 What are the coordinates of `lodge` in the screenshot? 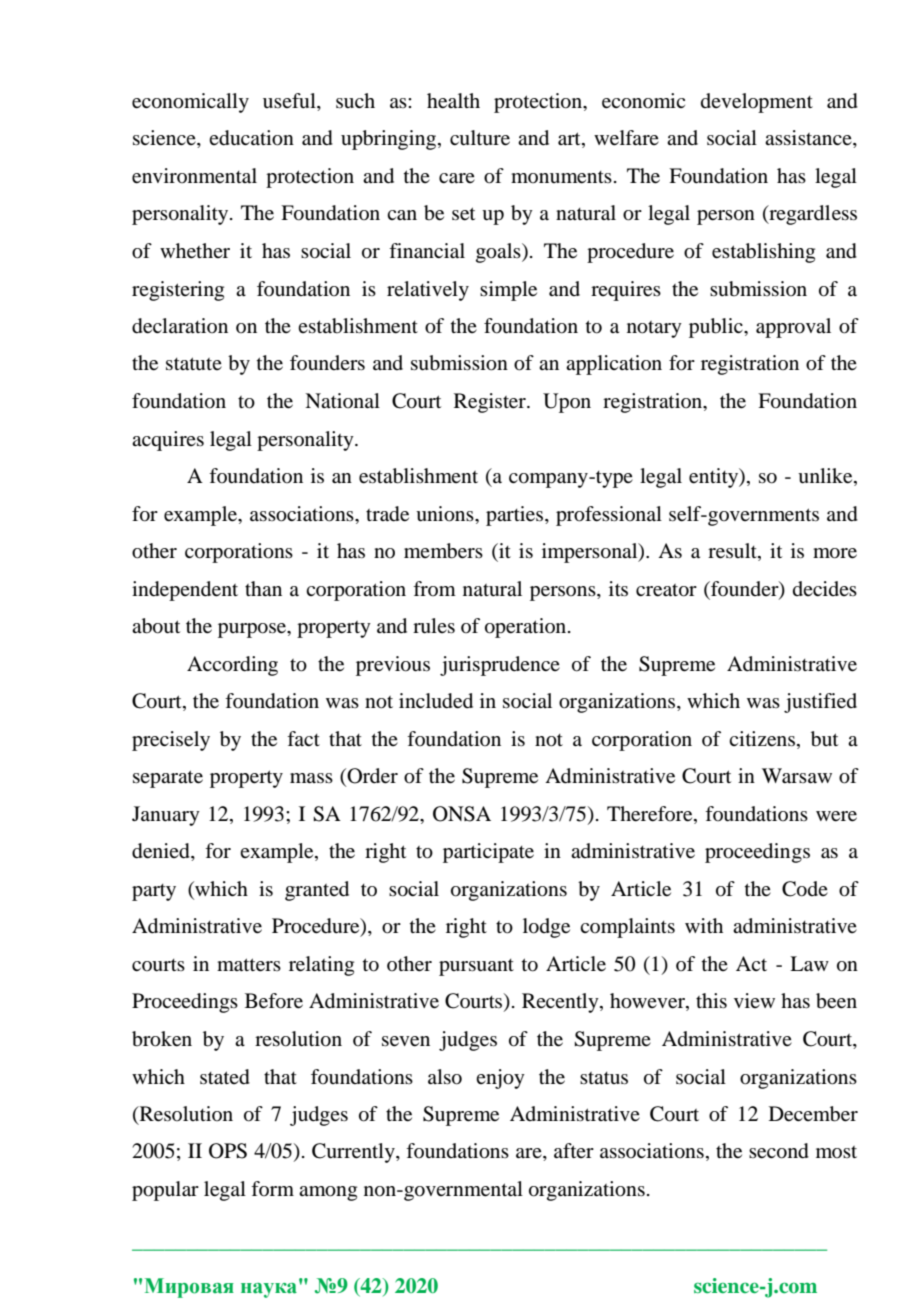 It's located at (546, 928).
